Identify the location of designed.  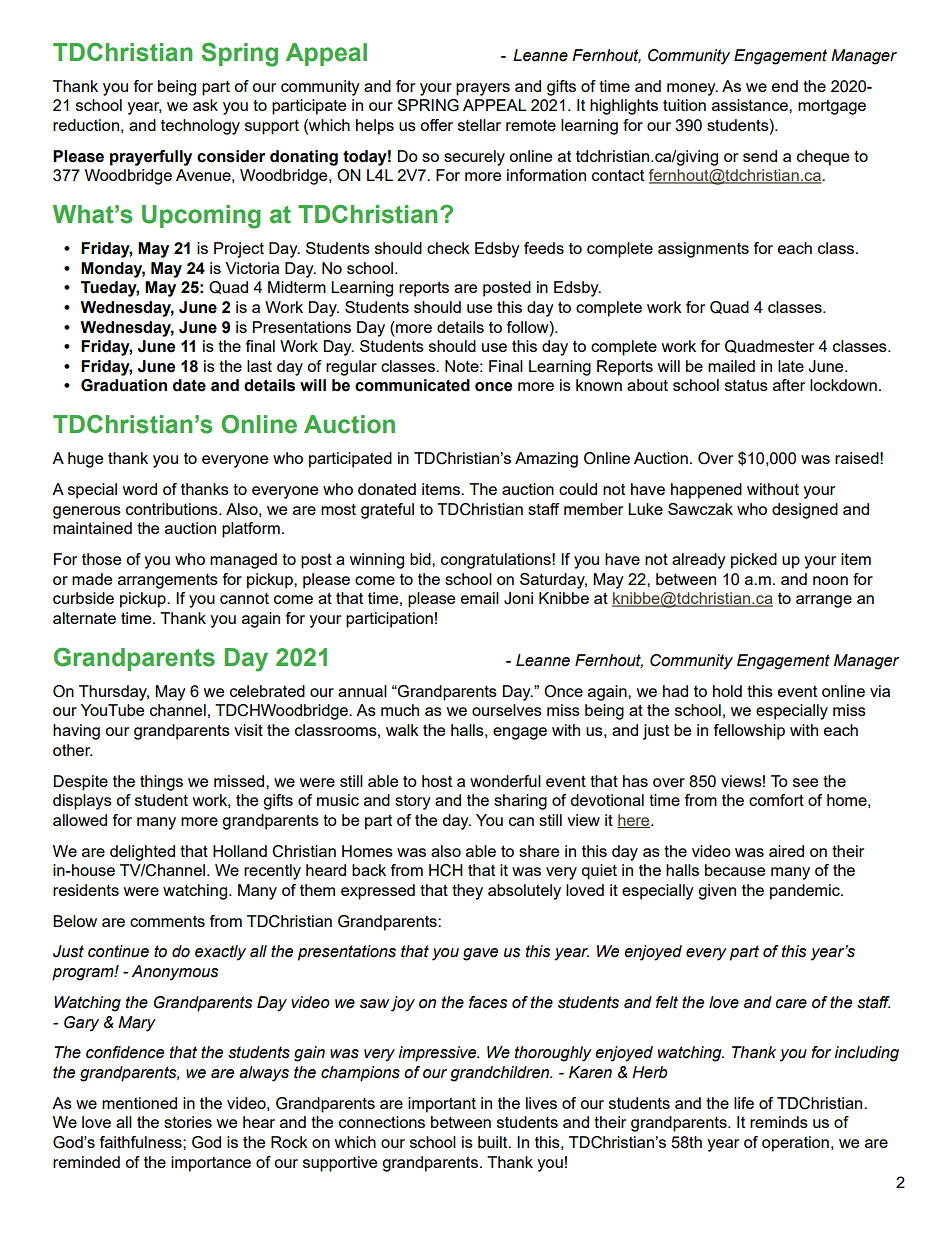
(805, 511).
